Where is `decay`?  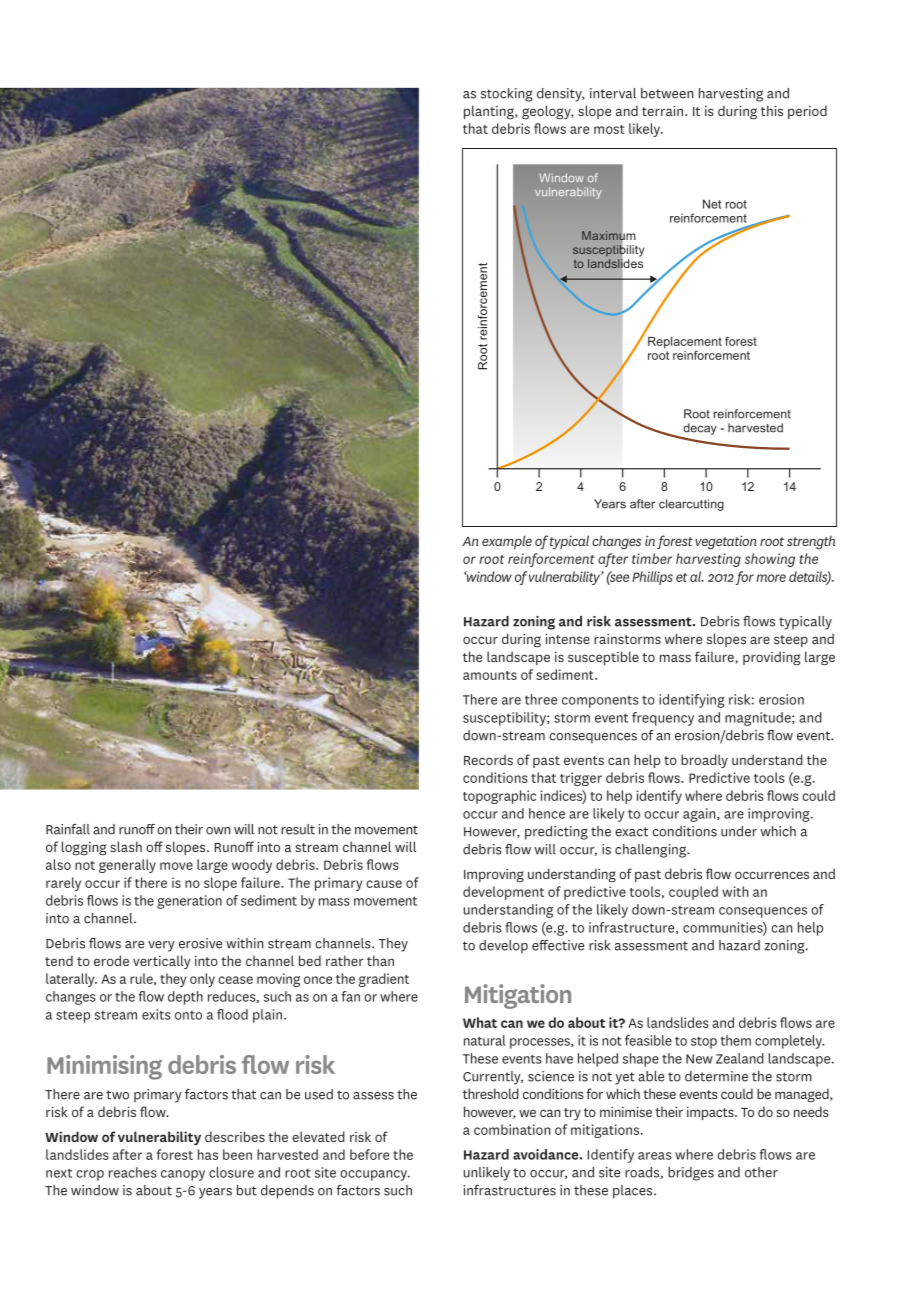
decay is located at coordinates (700, 429).
